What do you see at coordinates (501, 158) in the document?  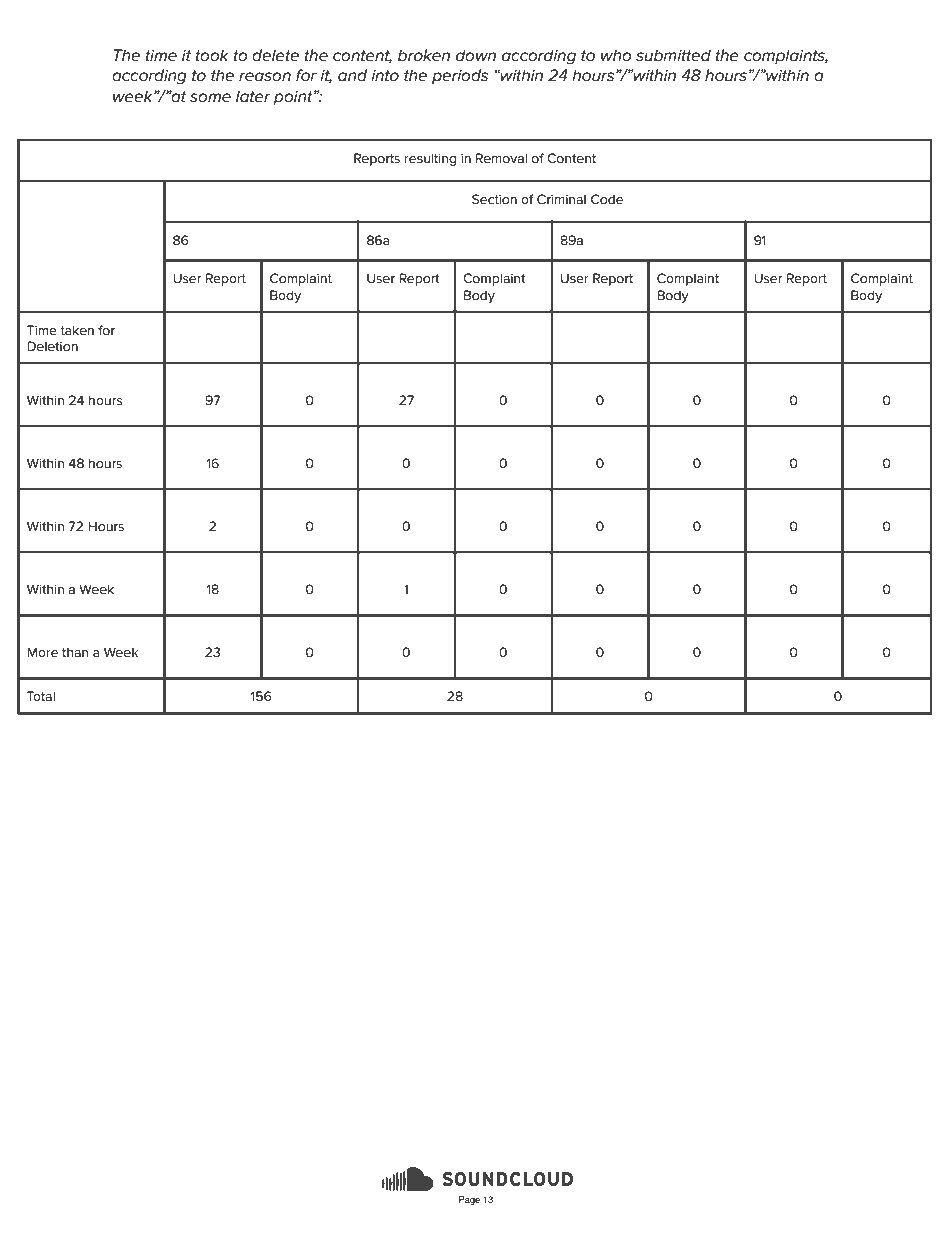 I see `Removal` at bounding box center [501, 158].
